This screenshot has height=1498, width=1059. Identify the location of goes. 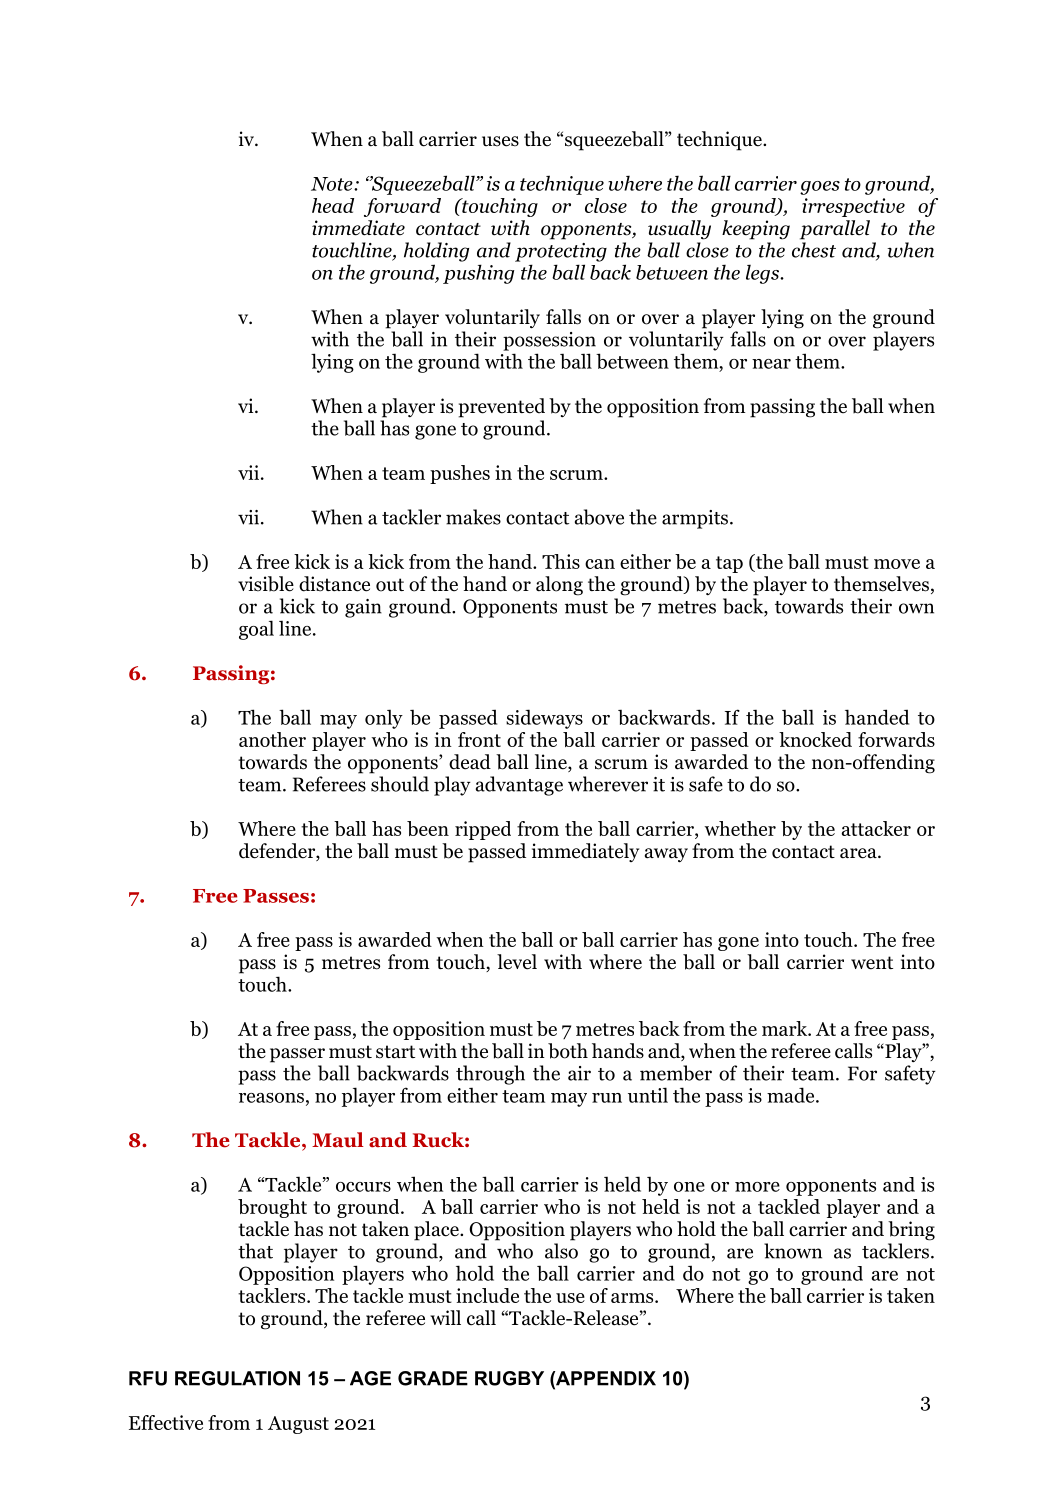
(820, 188).
